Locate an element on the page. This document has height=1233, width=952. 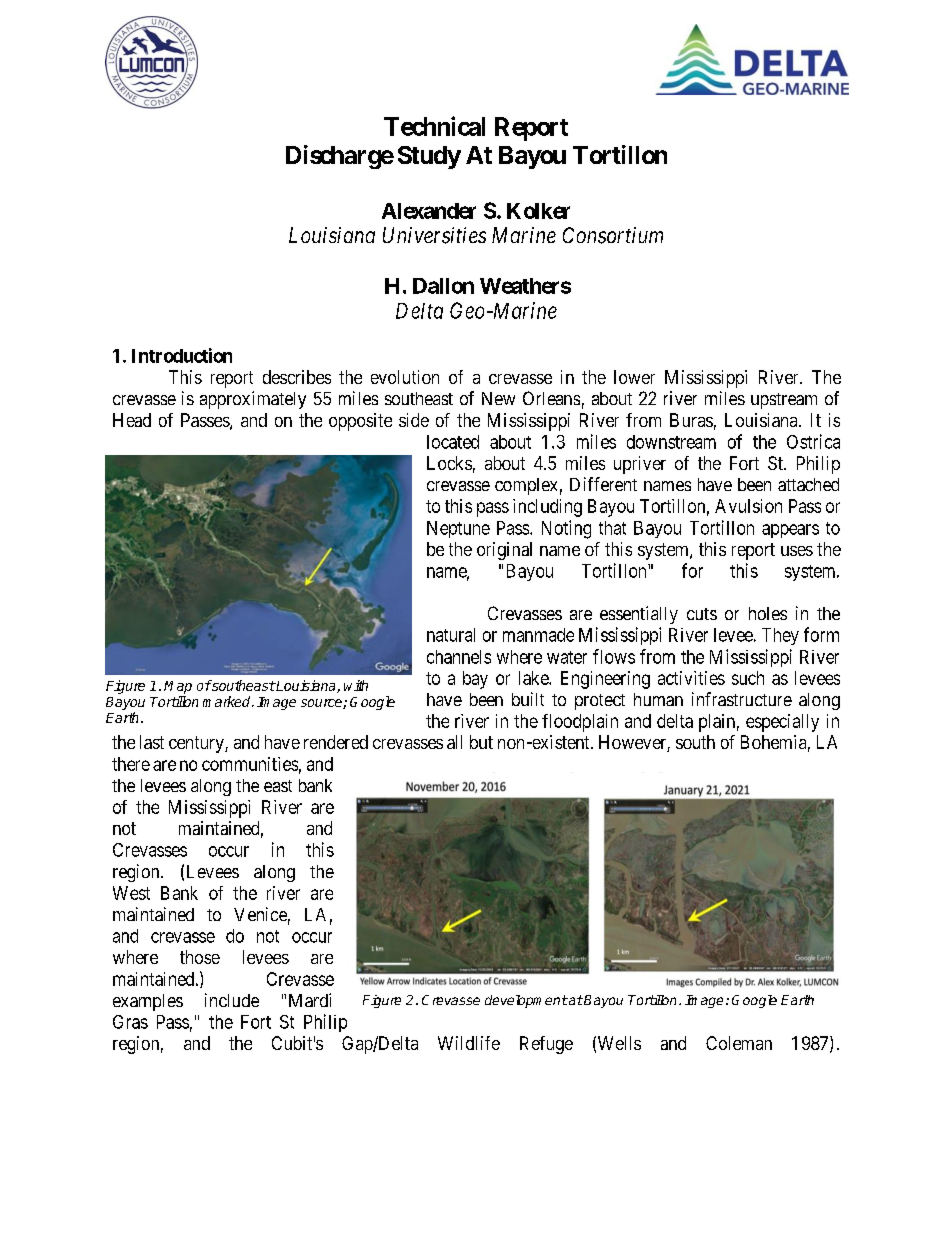
Coleman is located at coordinates (739, 1043).
